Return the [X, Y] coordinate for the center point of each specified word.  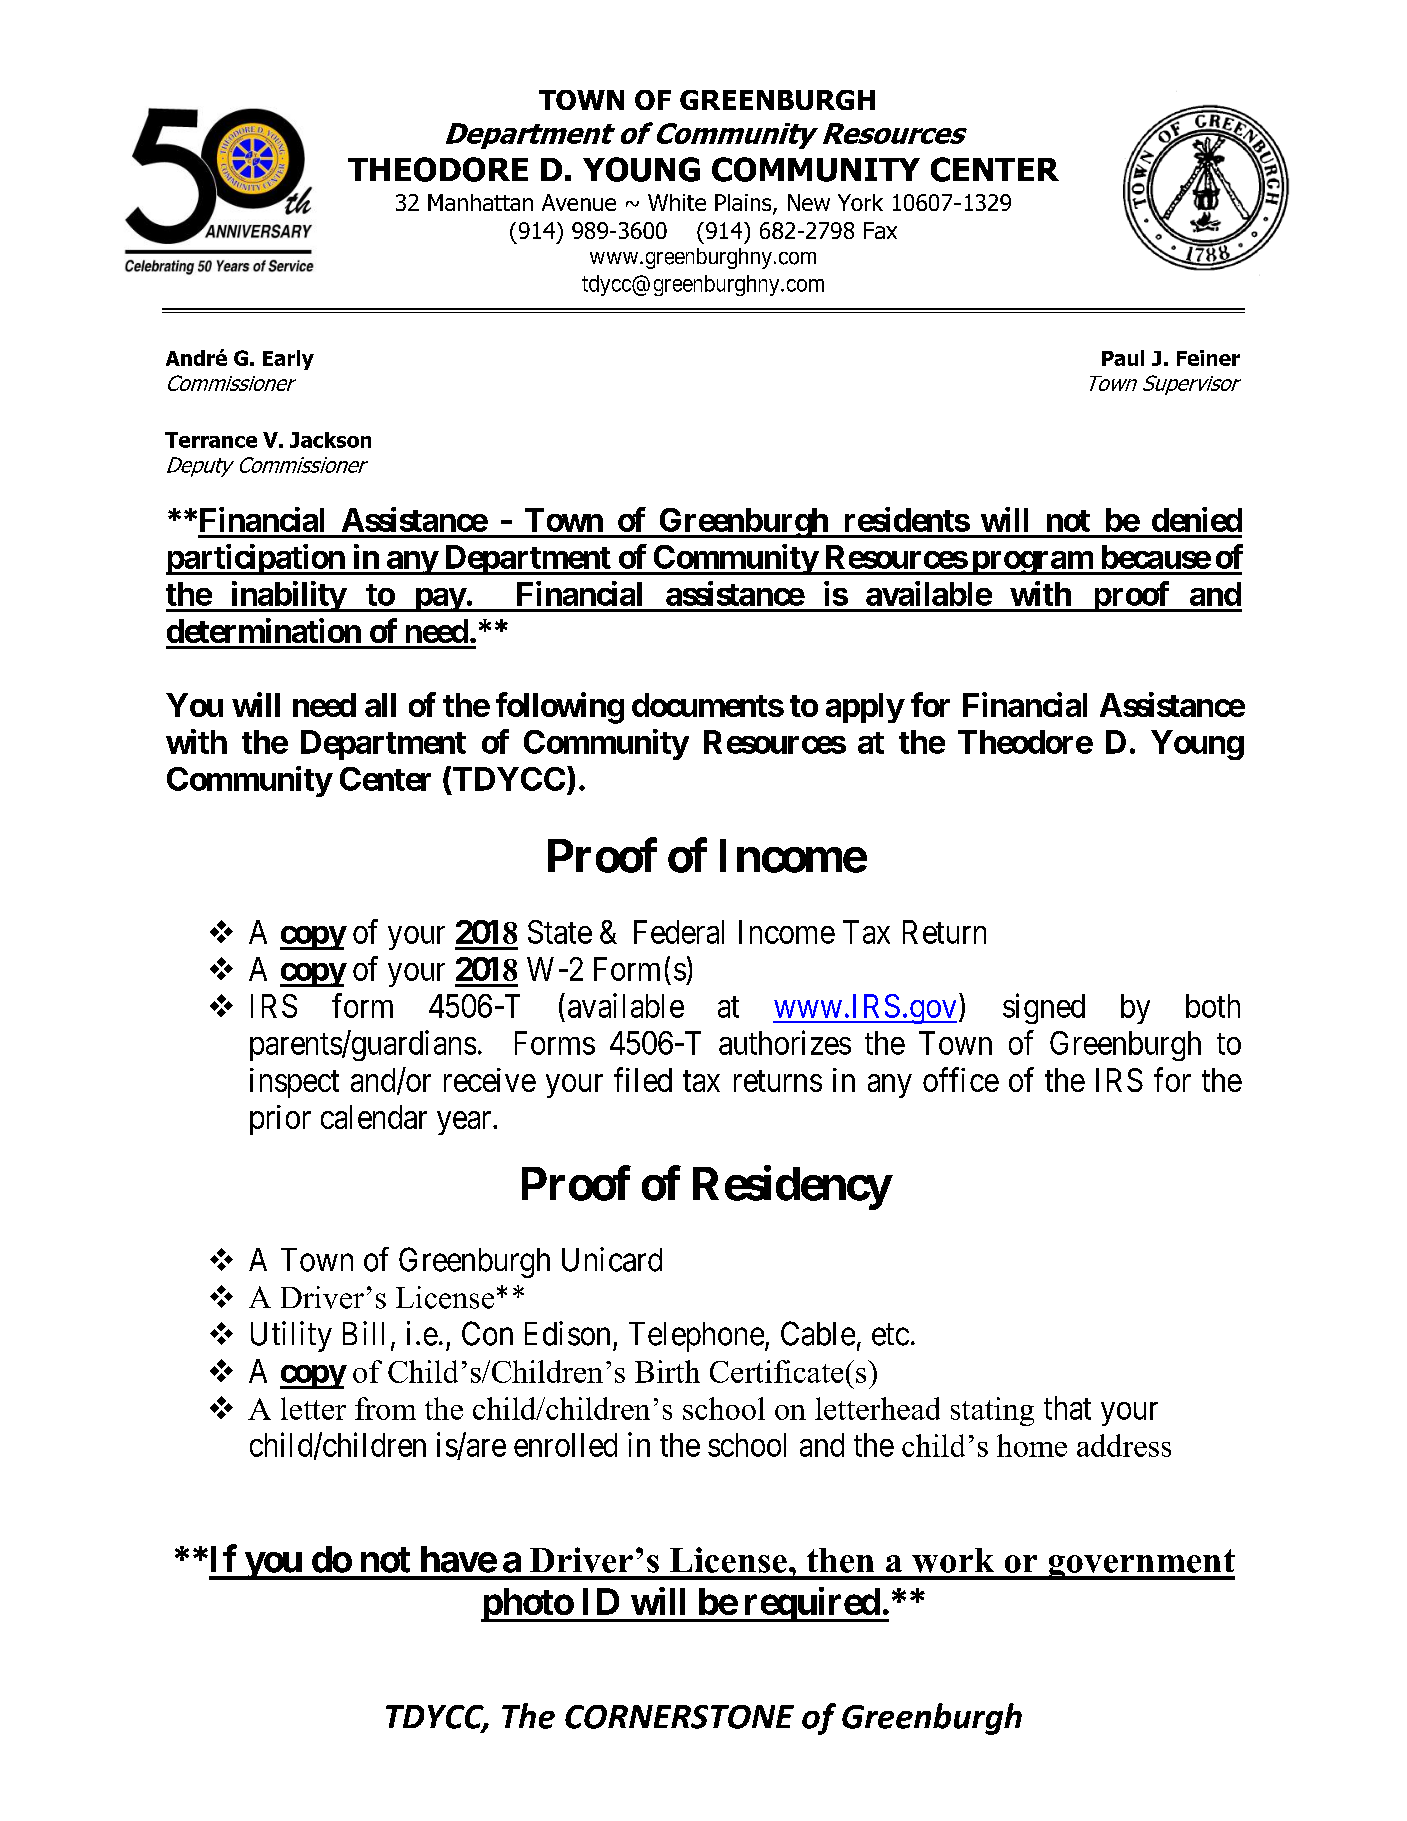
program [1032, 563]
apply [865, 708]
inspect [294, 1083]
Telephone [696, 1337]
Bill [363, 1333]
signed [1044, 1008]
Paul [1123, 358]
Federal [679, 932]
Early [288, 360]
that [1067, 1408]
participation [256, 559]
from [385, 1408]
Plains [744, 204]
